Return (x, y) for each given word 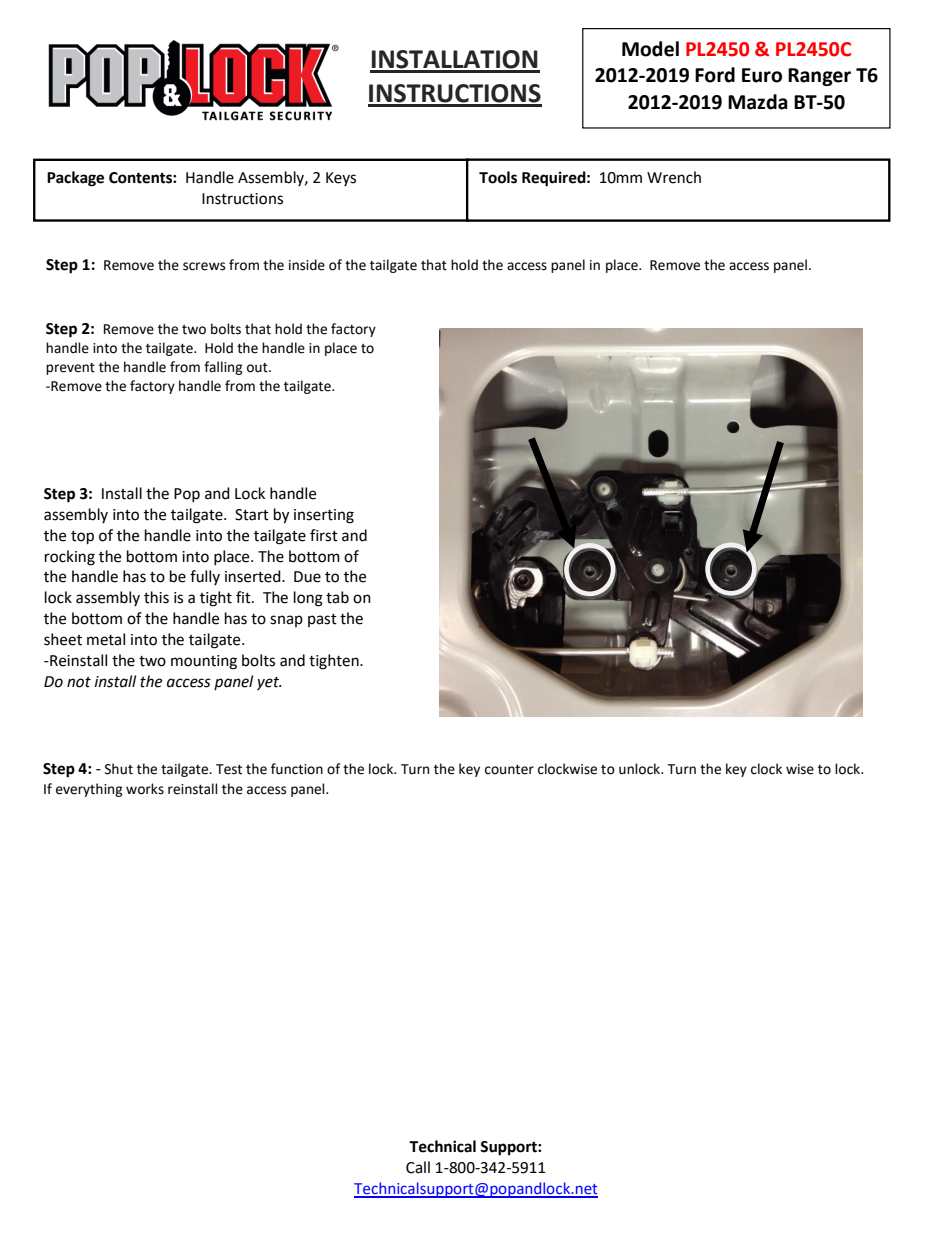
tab (337, 597)
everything (89, 790)
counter (509, 770)
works (145, 789)
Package (75, 179)
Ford (715, 75)
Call (418, 1167)
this (156, 597)
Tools (498, 177)
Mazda (758, 102)
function (297, 769)
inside (307, 265)
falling (223, 368)
